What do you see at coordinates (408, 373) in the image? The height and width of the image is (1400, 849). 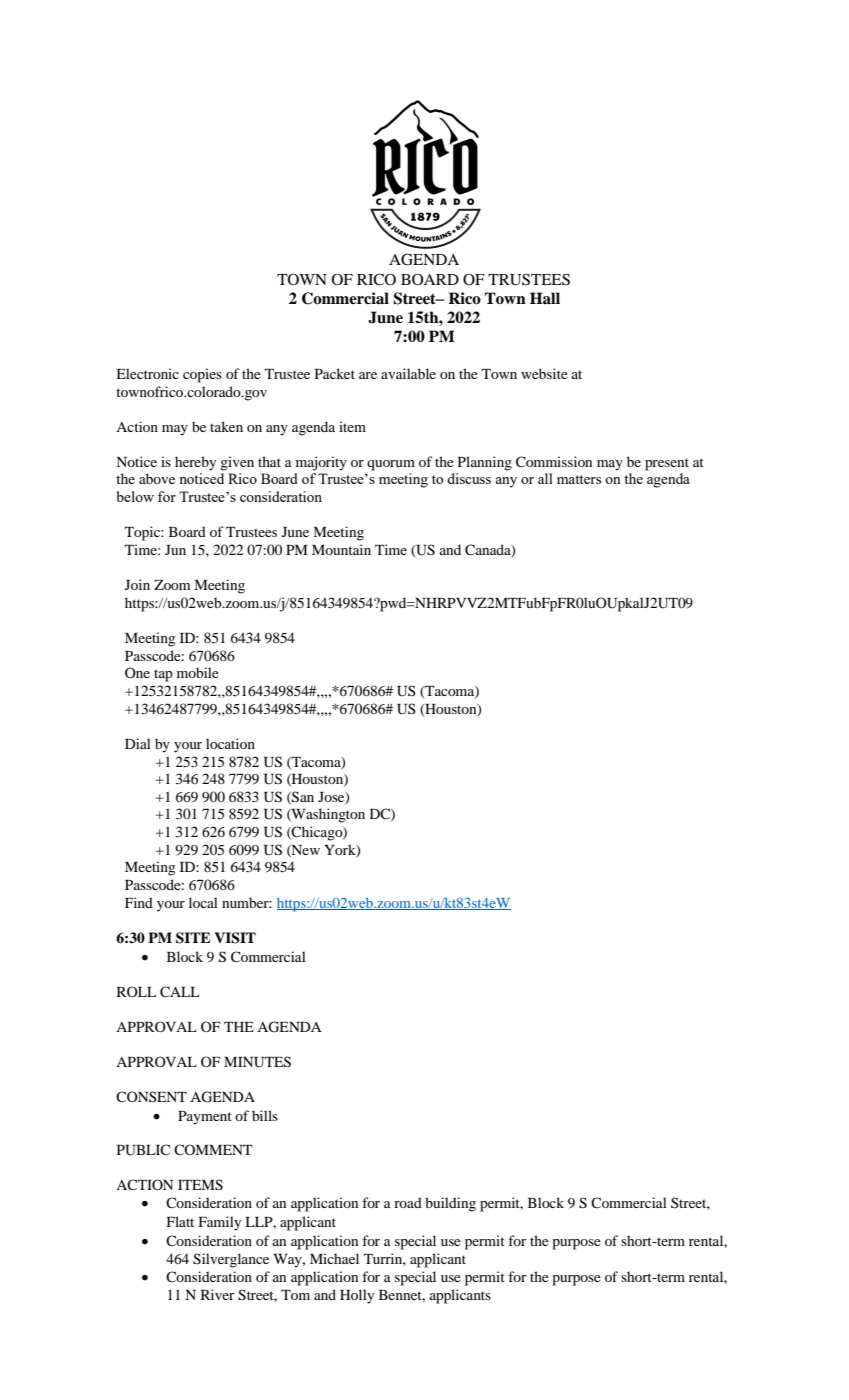 I see `available` at bounding box center [408, 373].
